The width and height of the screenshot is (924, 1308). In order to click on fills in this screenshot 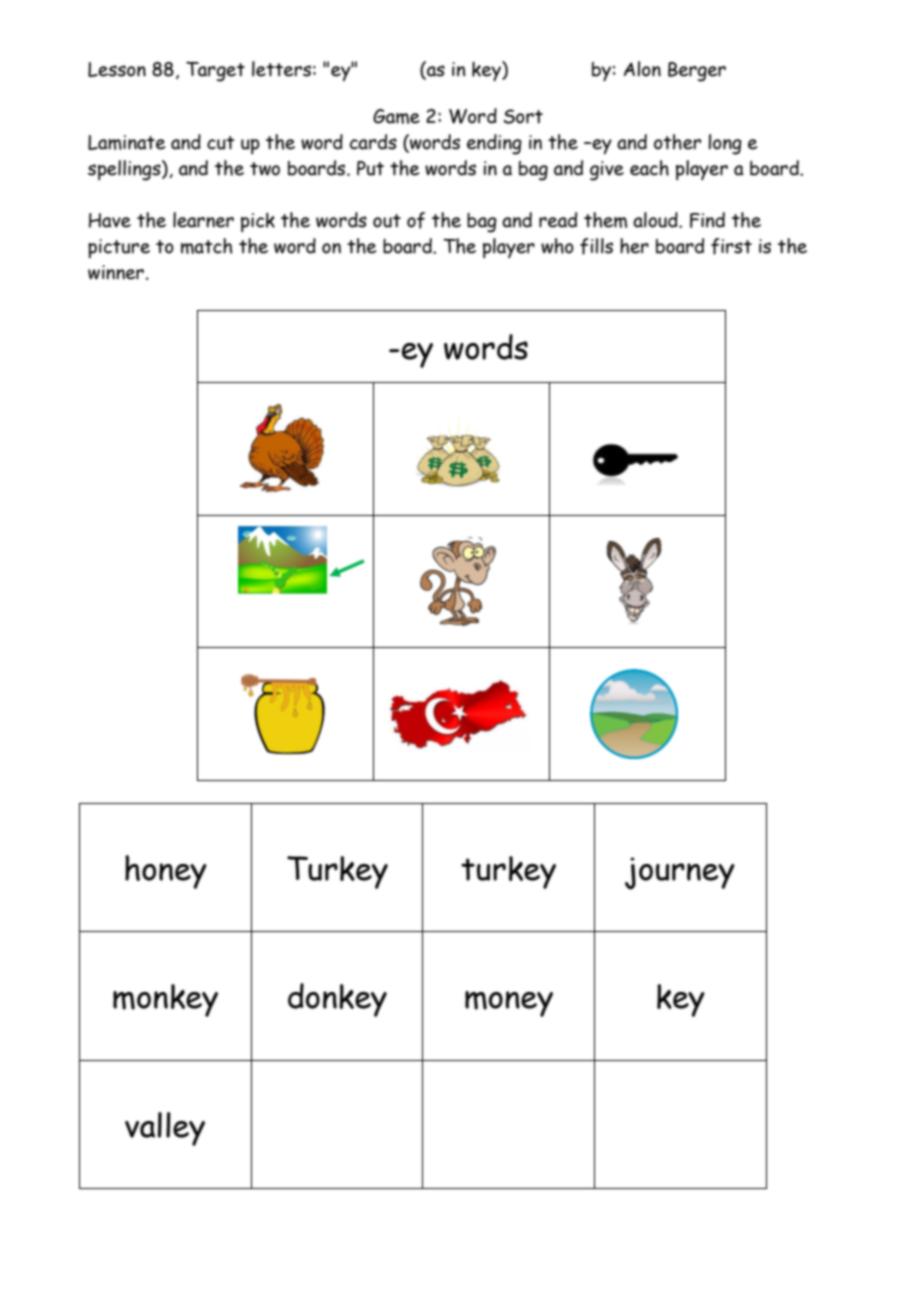, I will do `click(596, 246)`.
